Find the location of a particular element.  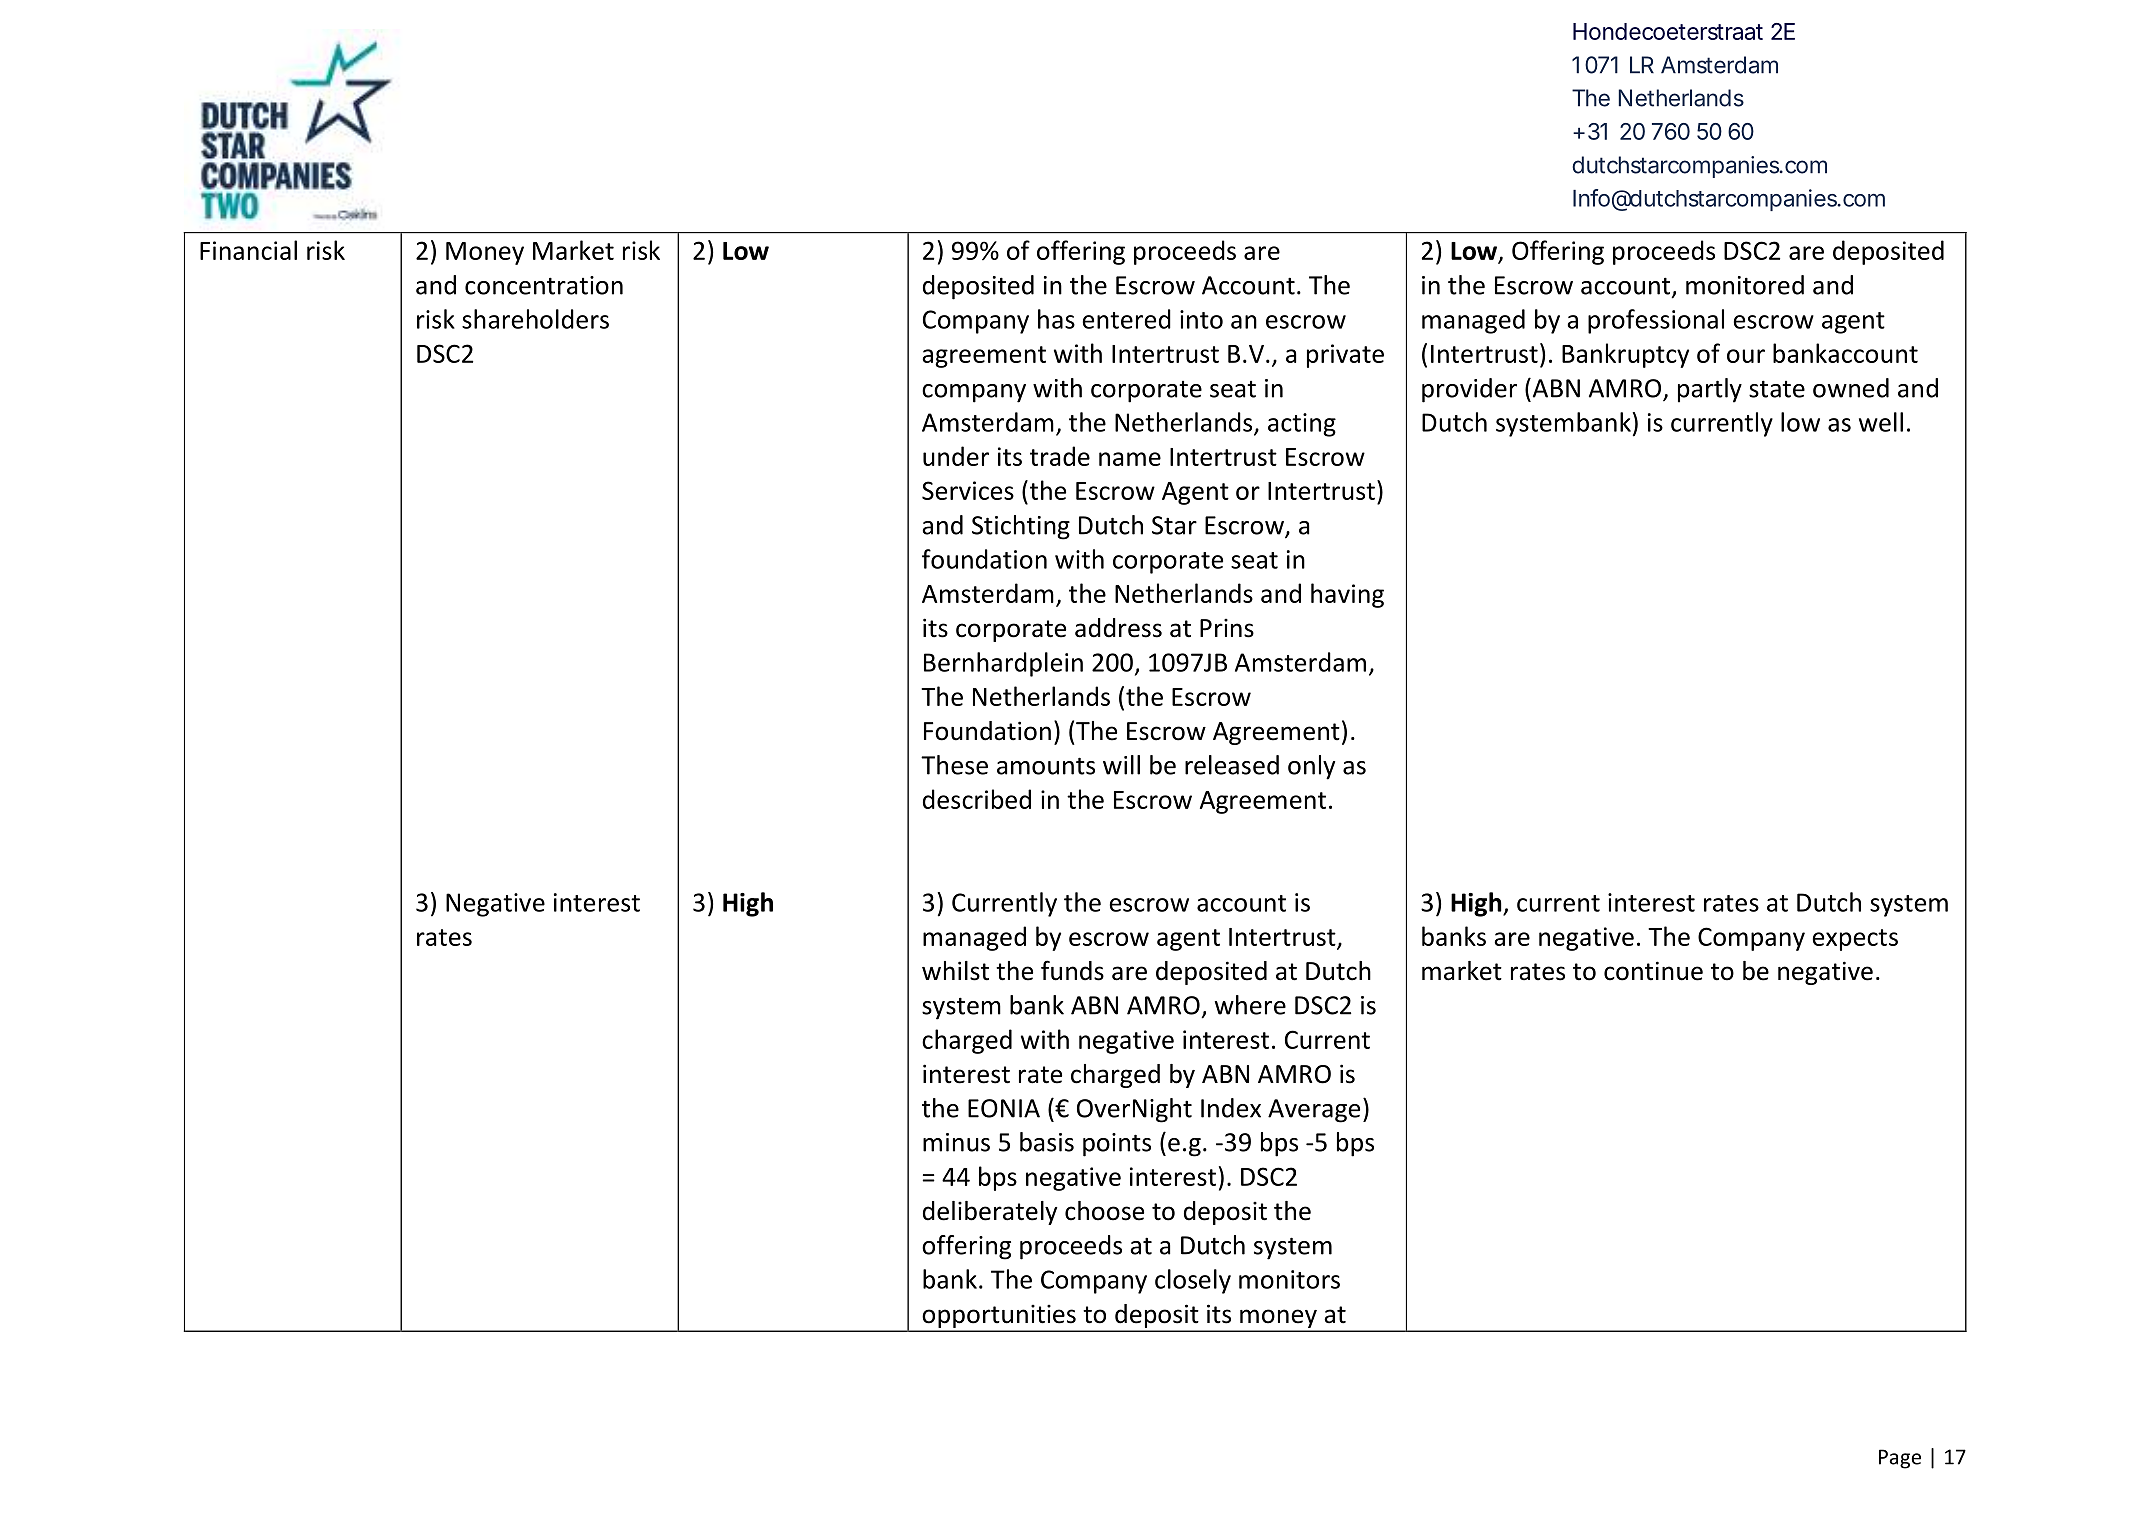

monitors is located at coordinates (1289, 1279).
